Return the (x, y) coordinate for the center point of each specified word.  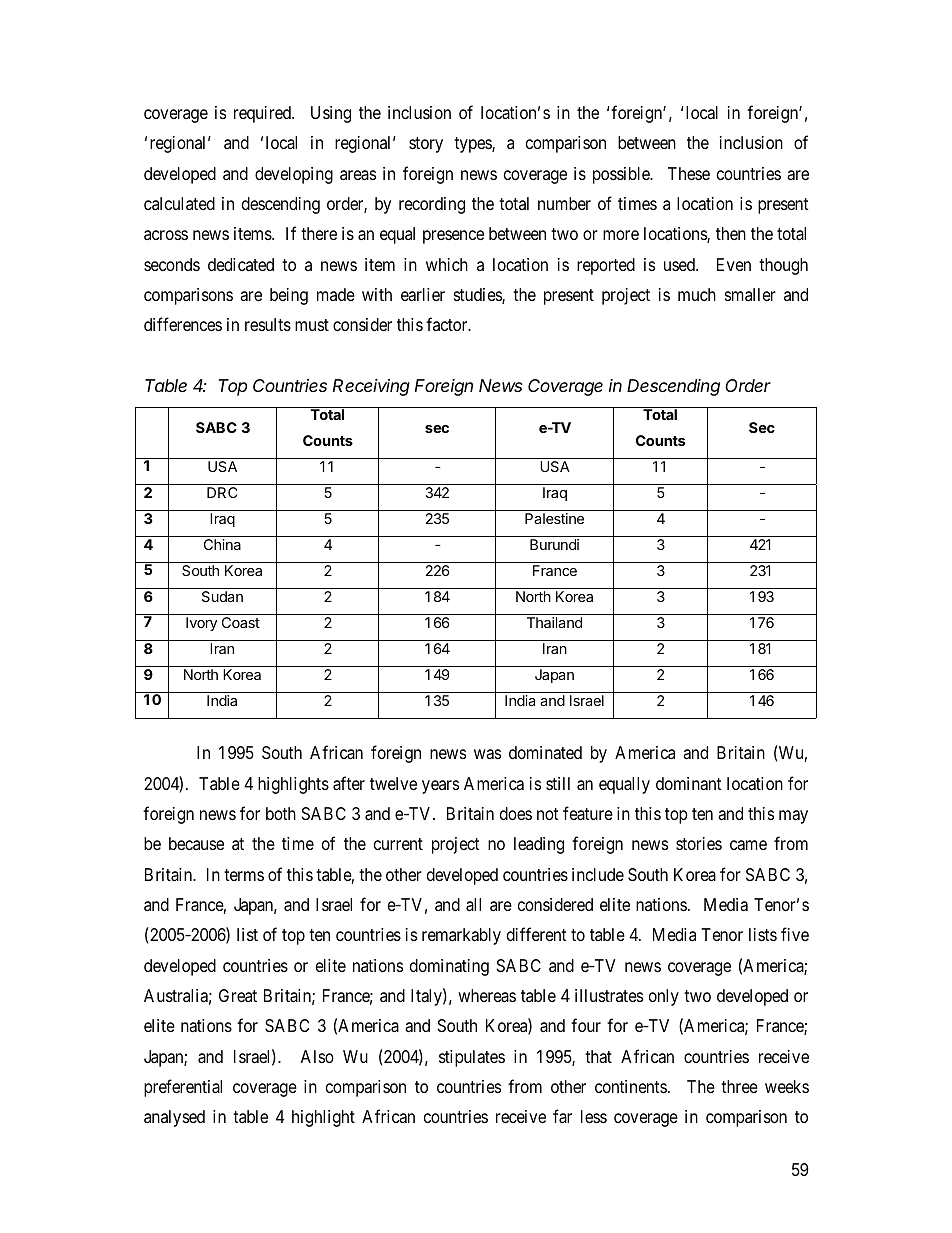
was (487, 754)
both (281, 813)
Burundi (554, 544)
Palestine (554, 518)
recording (432, 205)
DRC (222, 492)
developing (294, 175)
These (689, 173)
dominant (689, 784)
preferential (183, 1088)
